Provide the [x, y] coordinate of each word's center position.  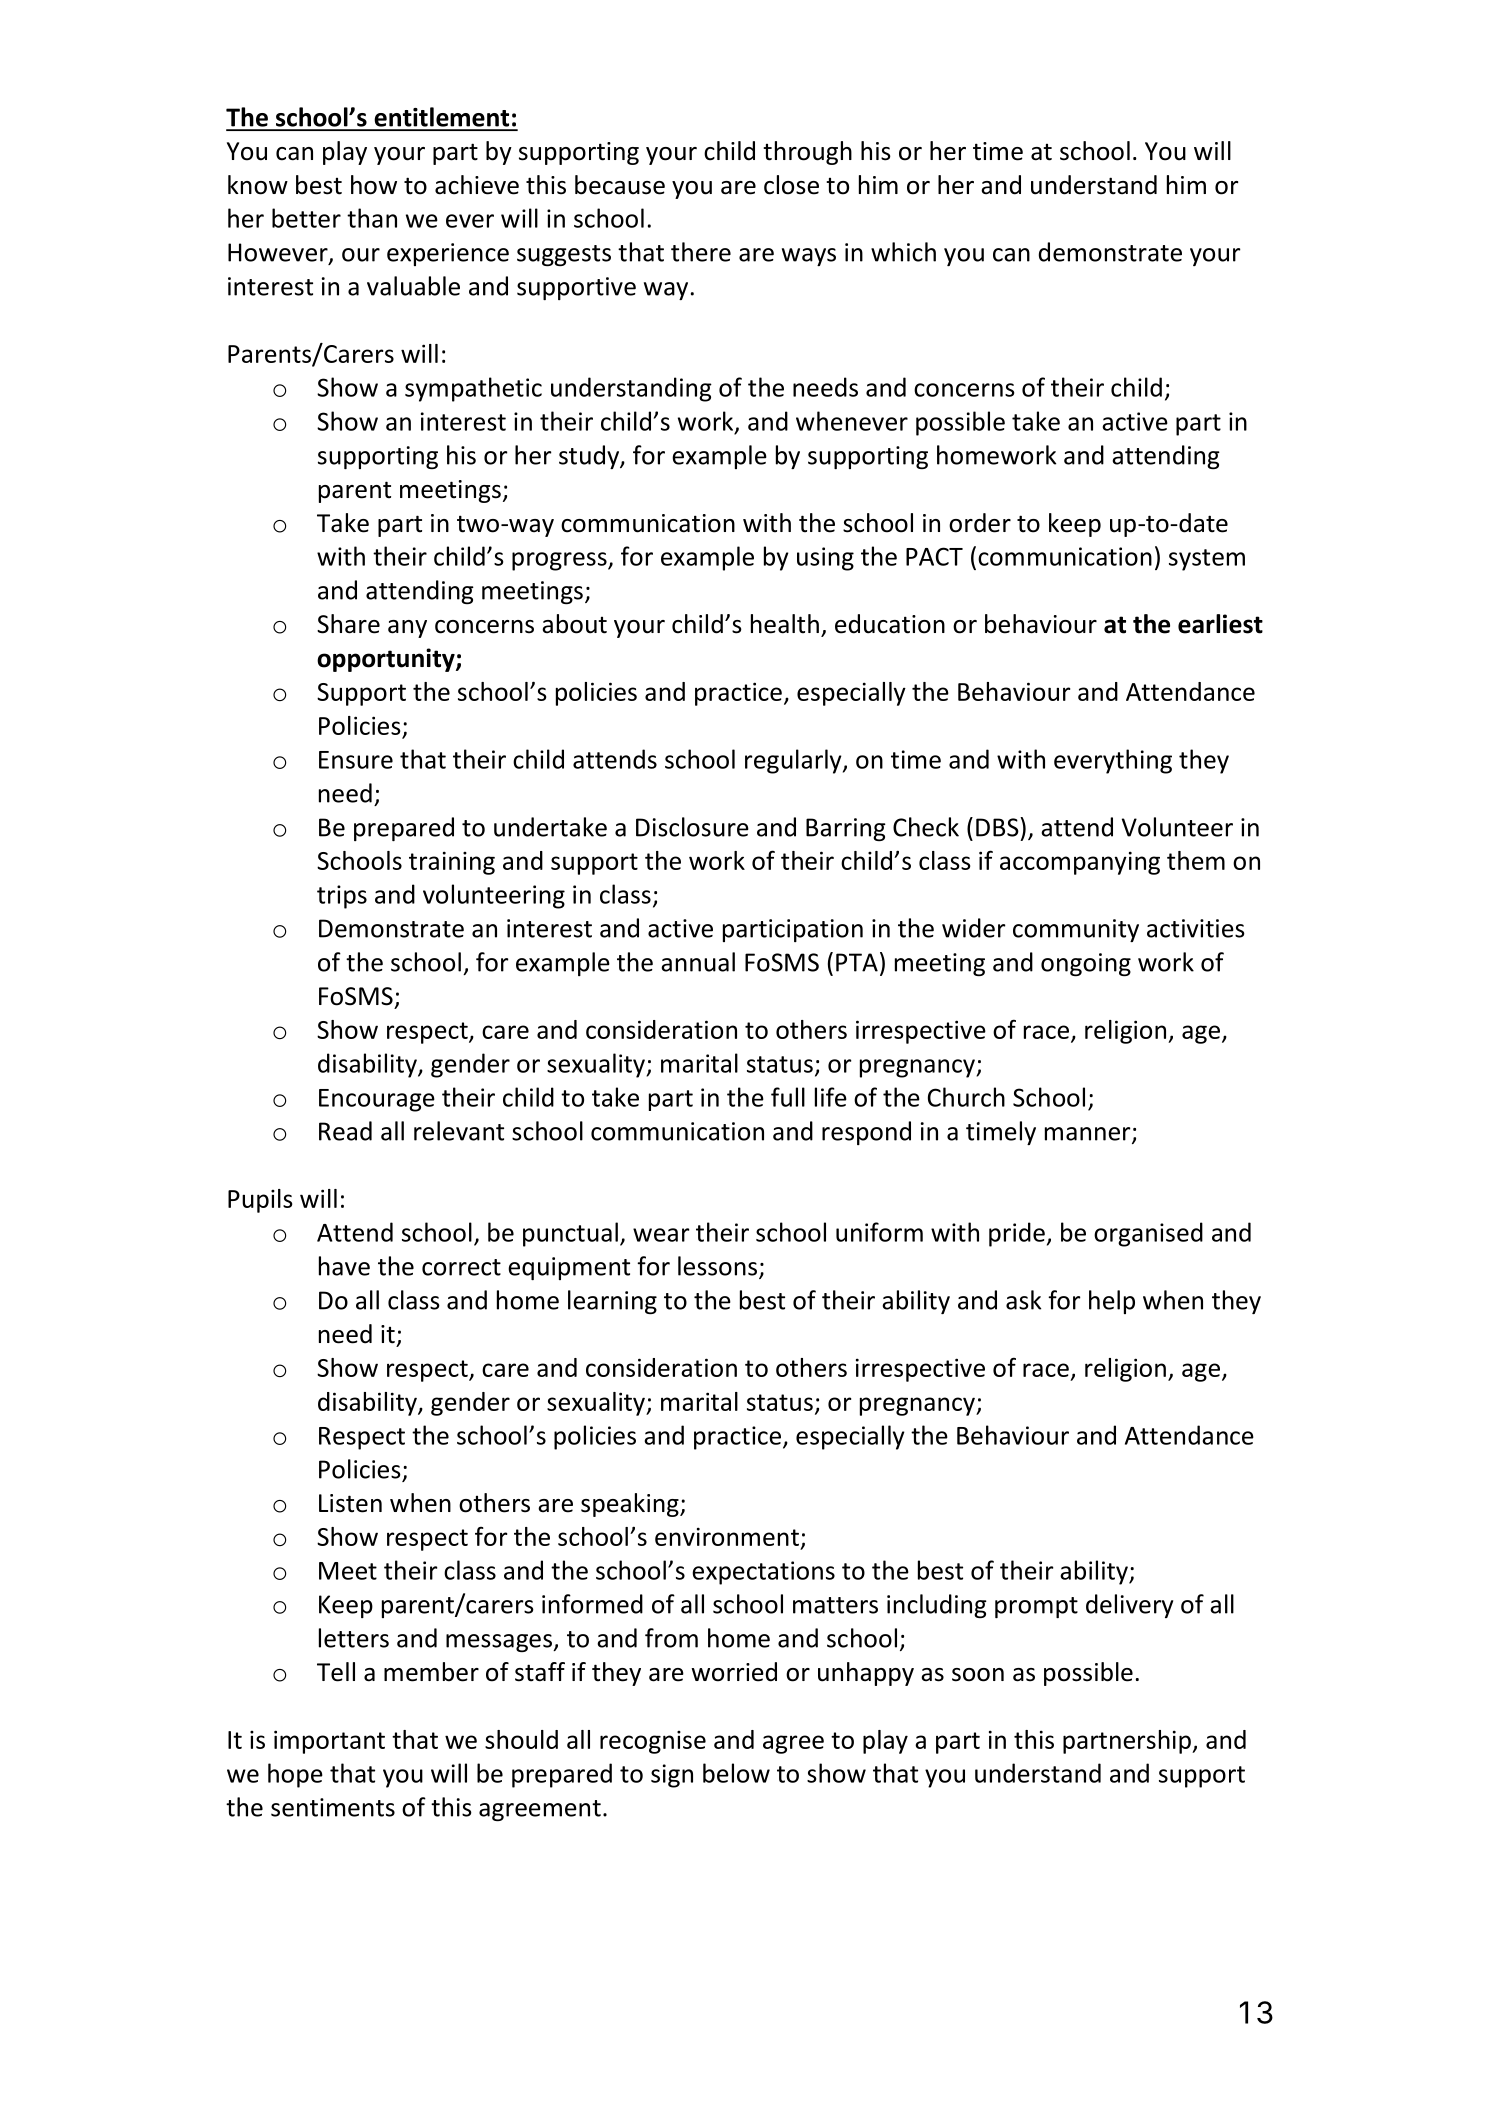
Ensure [356, 760]
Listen [350, 1503]
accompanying [1080, 863]
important [329, 1742]
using [825, 559]
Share [348, 624]
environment [727, 1536]
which [903, 252]
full [788, 1097]
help [1112, 1302]
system [1207, 560]
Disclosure [692, 827]
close [791, 185]
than [372, 218]
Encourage [377, 1100]
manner [1089, 1135]
